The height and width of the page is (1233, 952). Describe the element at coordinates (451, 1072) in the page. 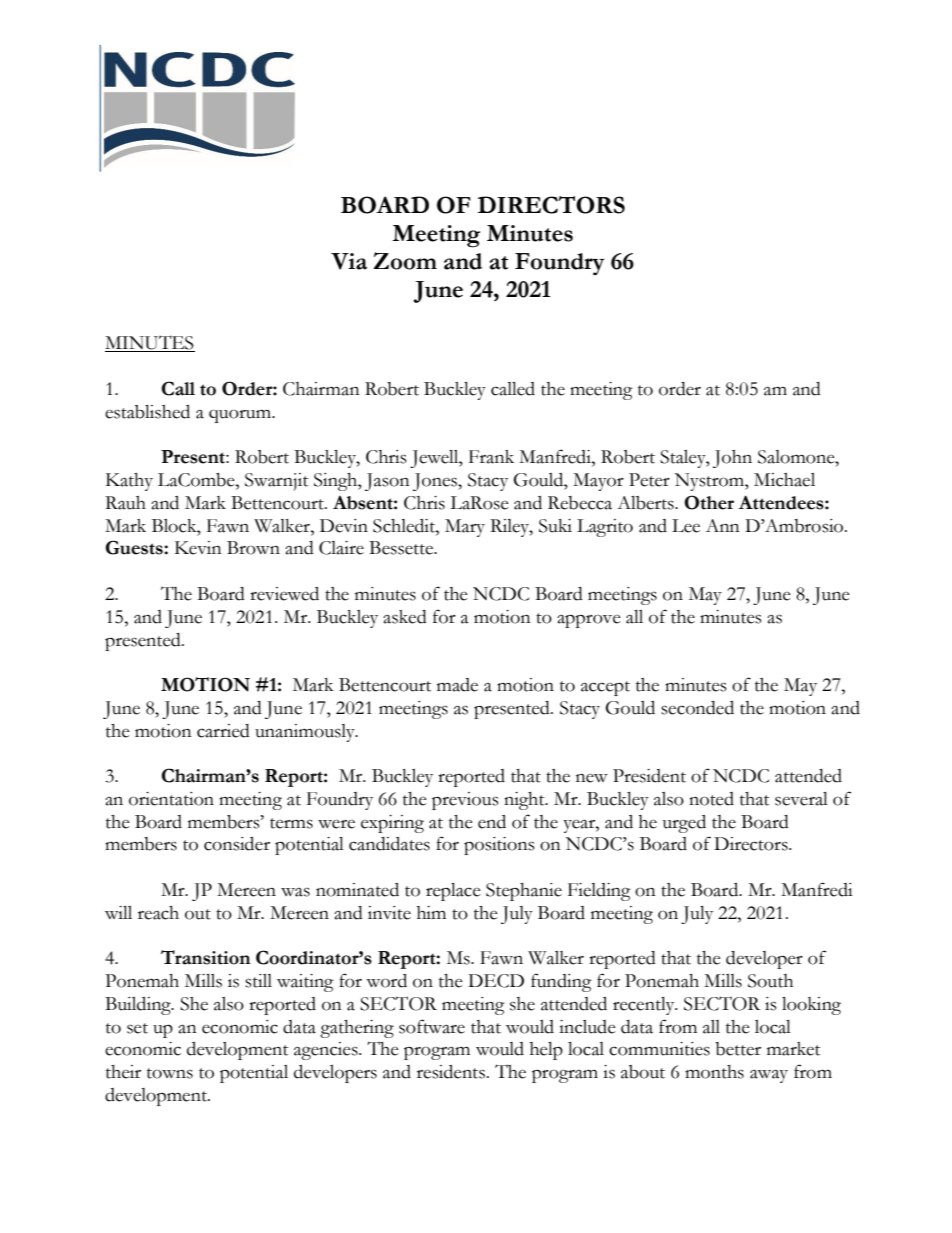

I see `residents` at that location.
